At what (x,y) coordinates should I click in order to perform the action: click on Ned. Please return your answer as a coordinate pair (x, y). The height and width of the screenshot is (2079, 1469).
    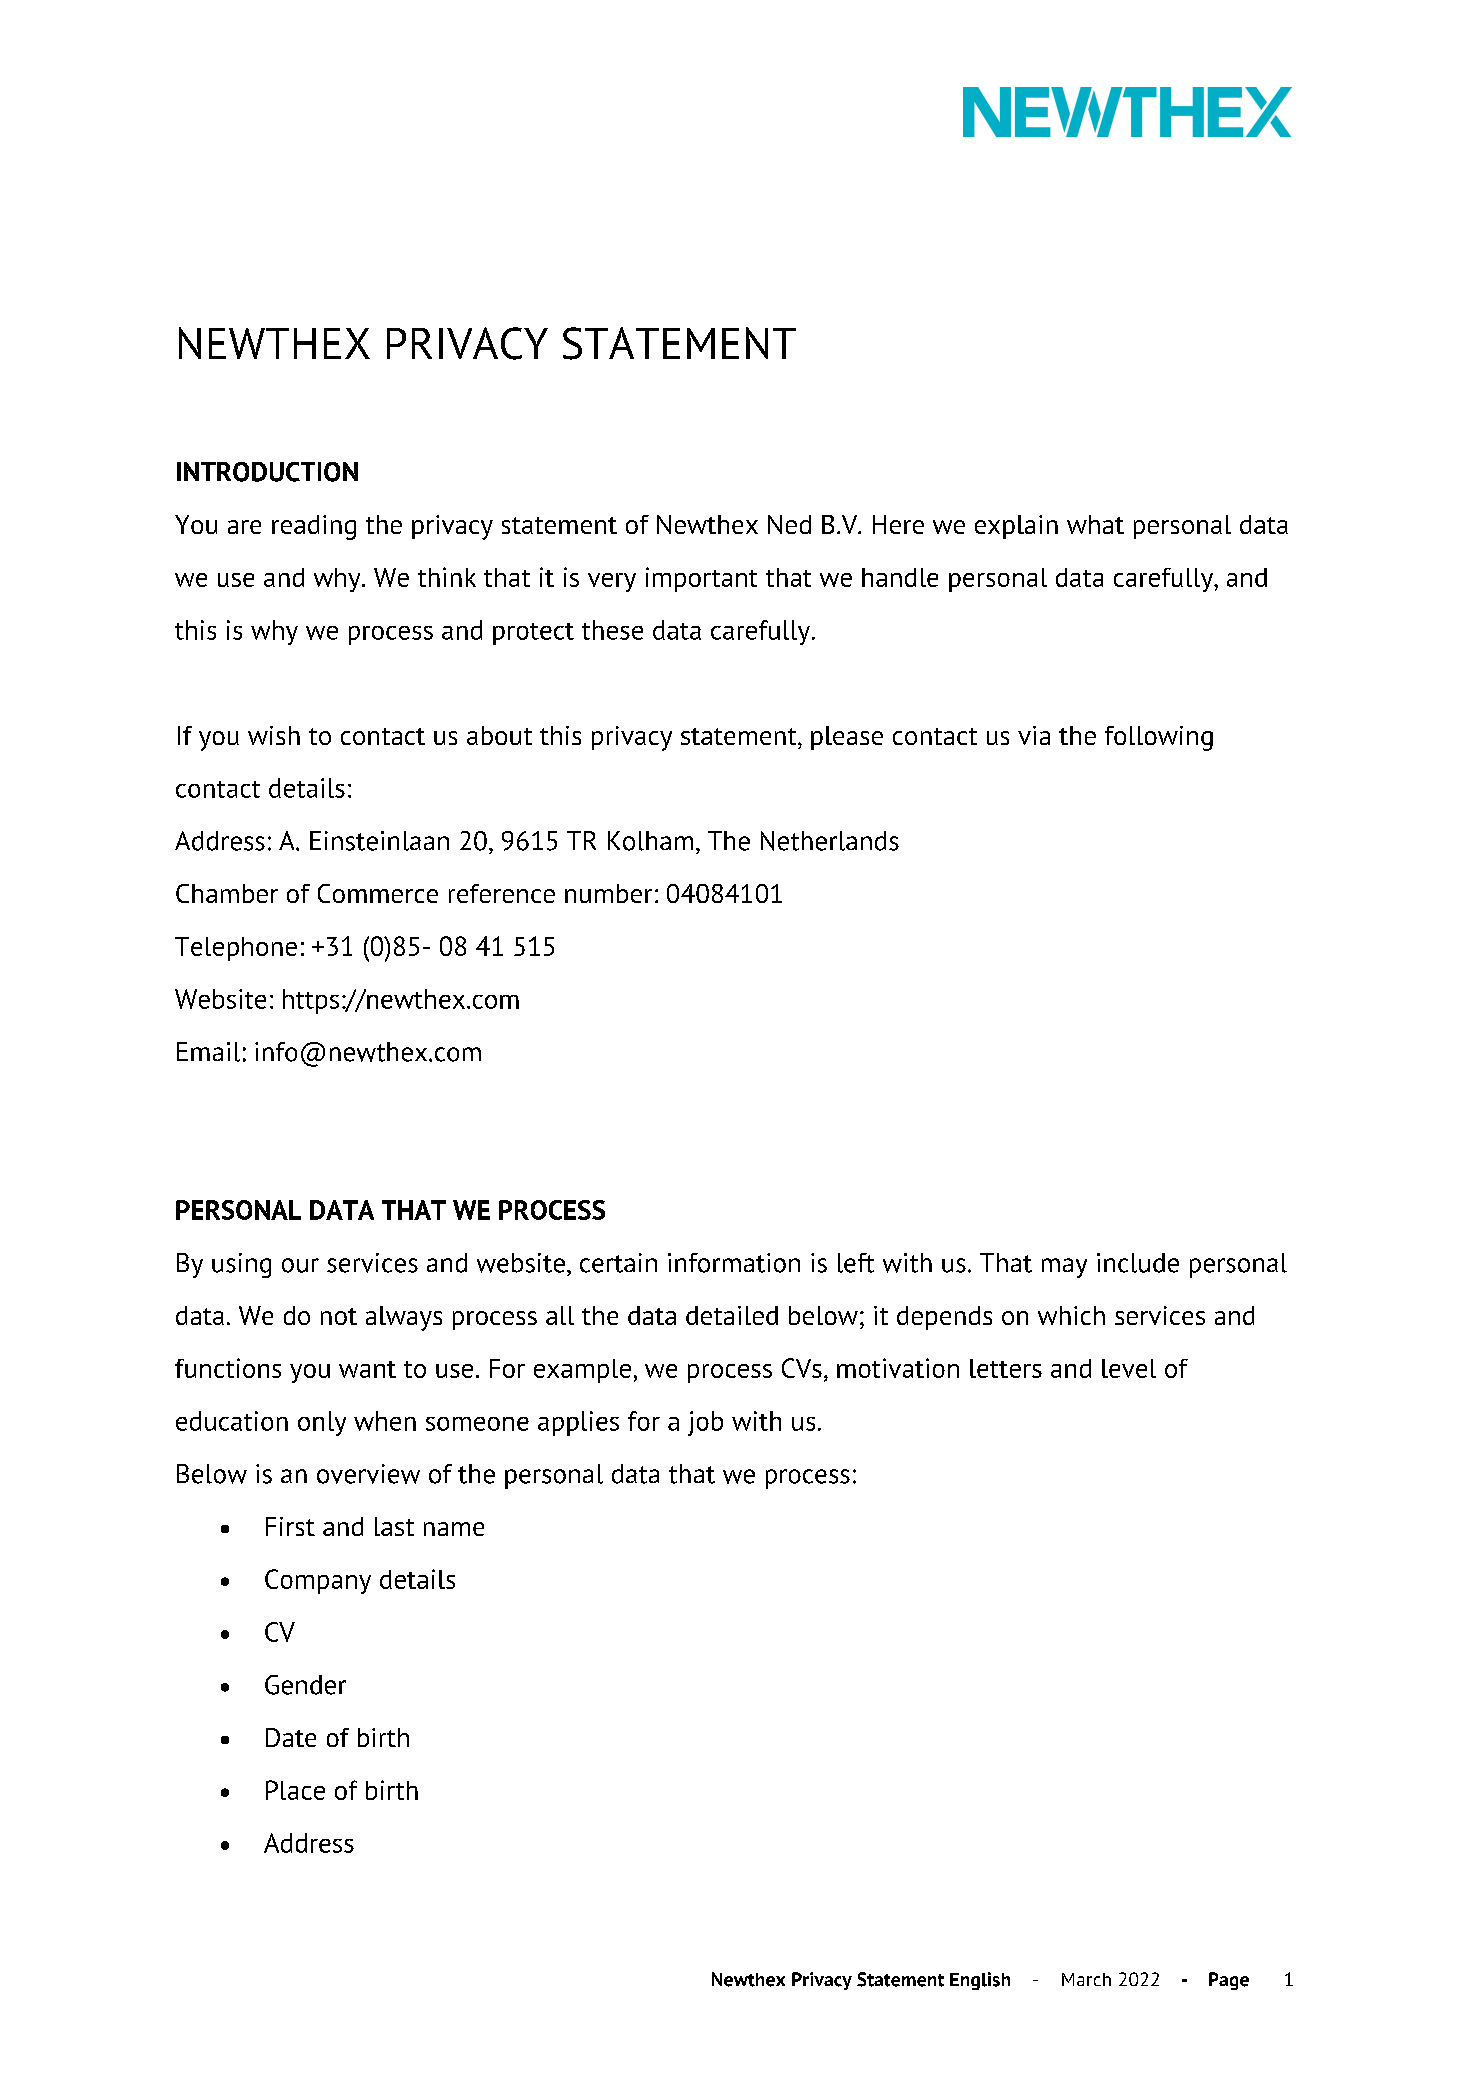
    Looking at the image, I should click on (789, 524).
